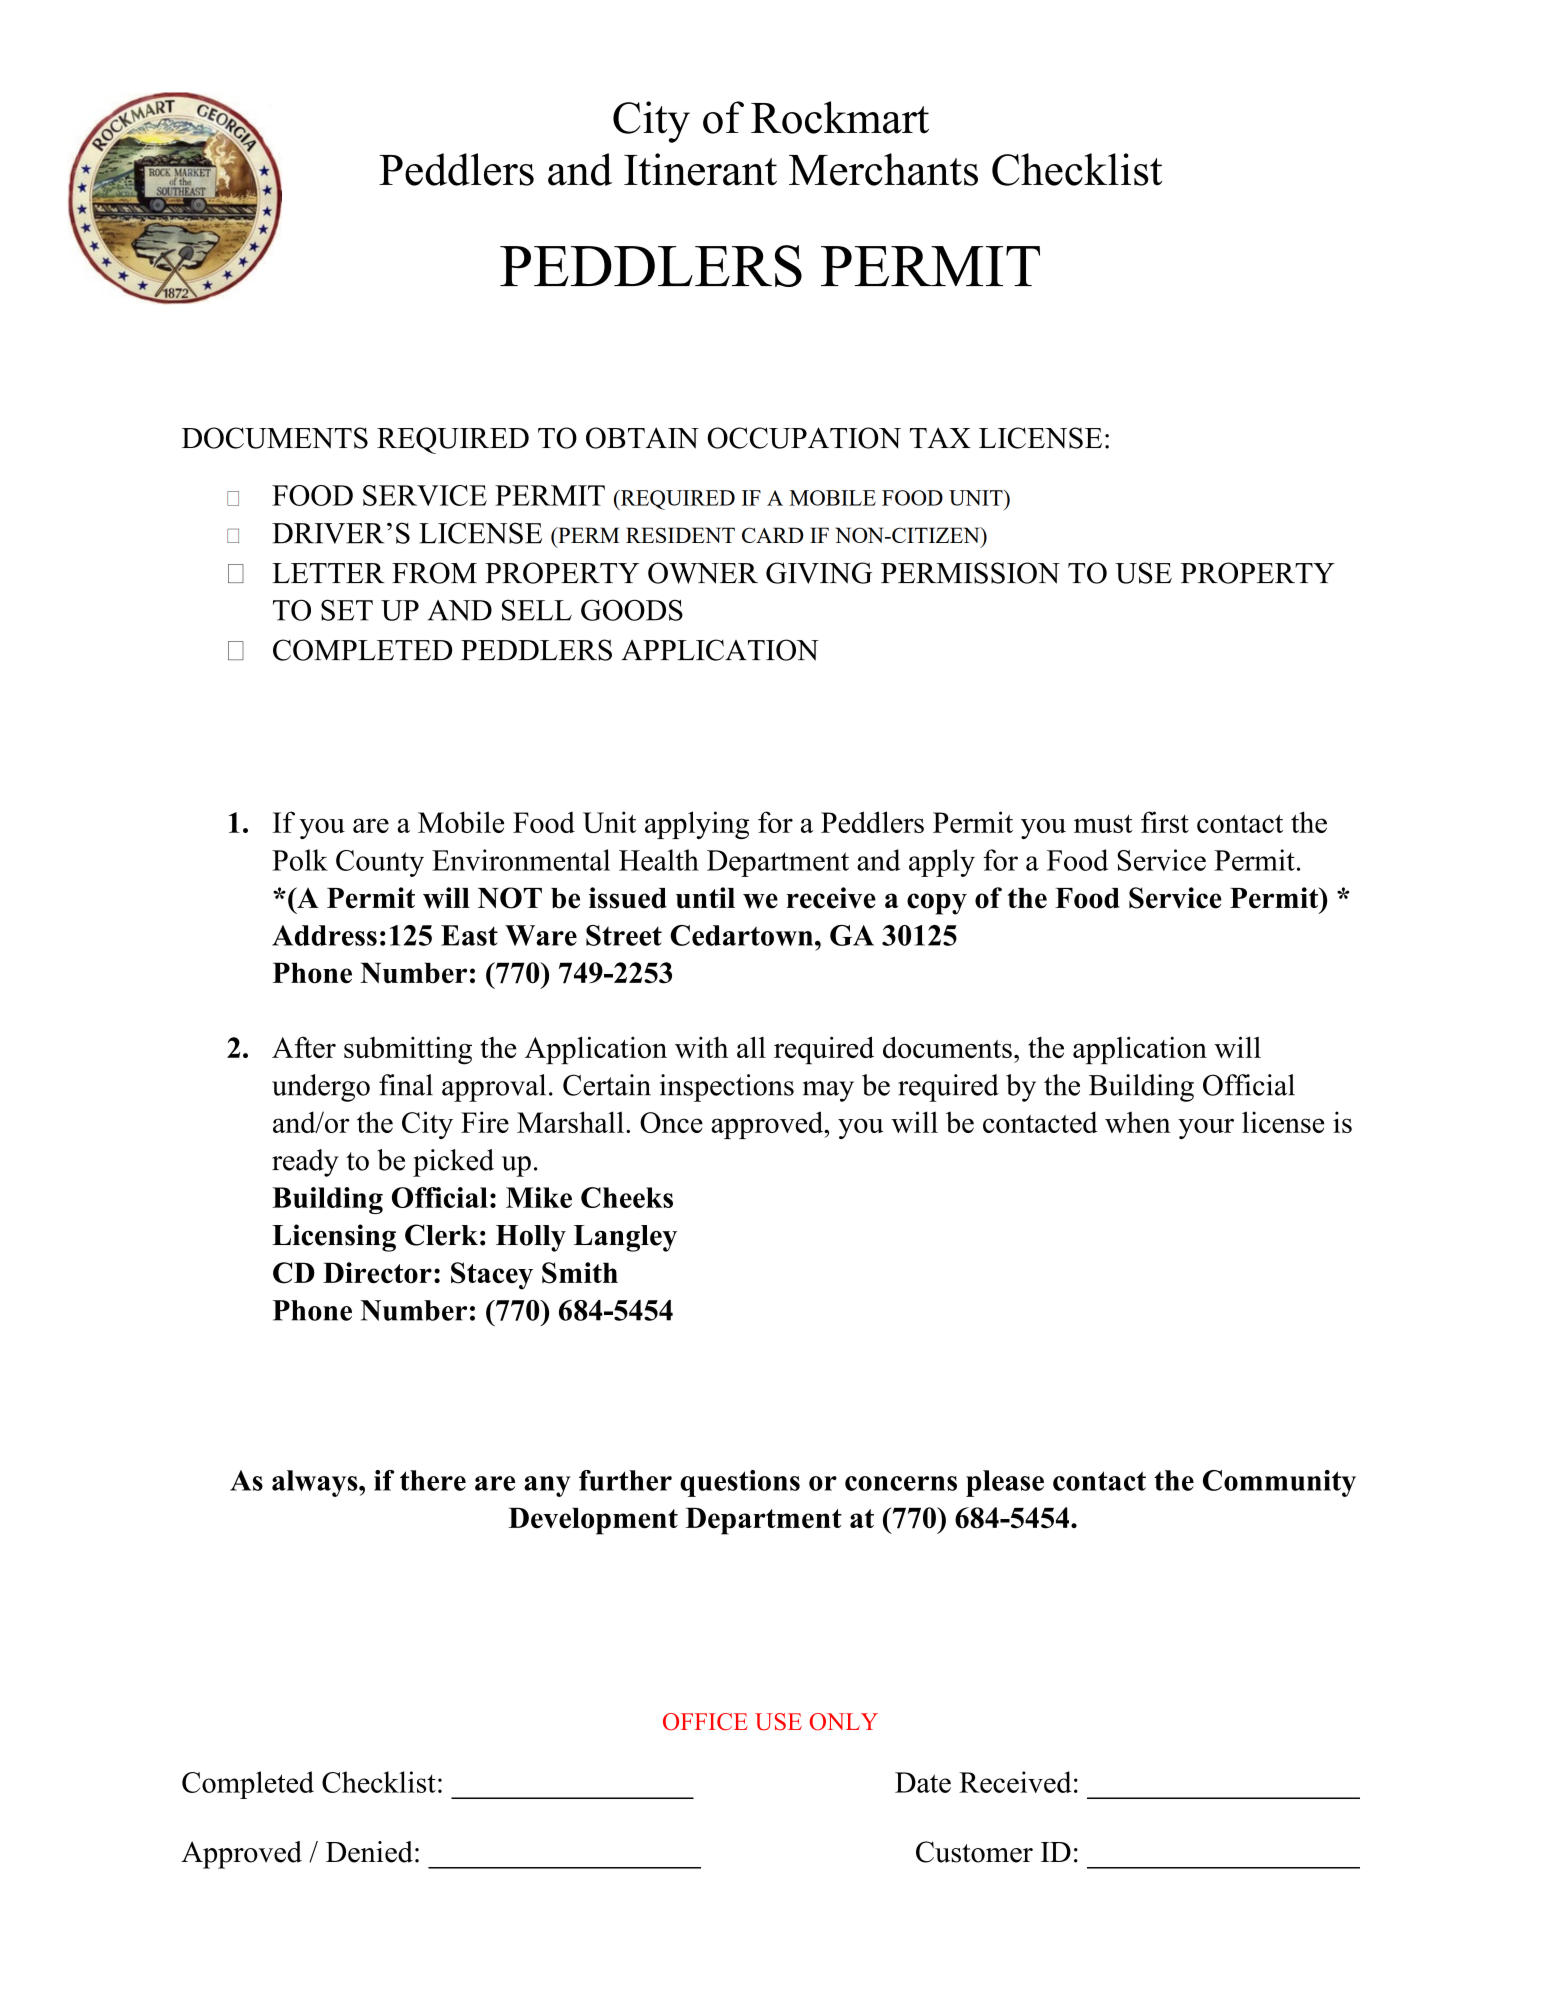 The image size is (1541, 1994). Describe the element at coordinates (433, 1480) in the document. I see `there` at that location.
